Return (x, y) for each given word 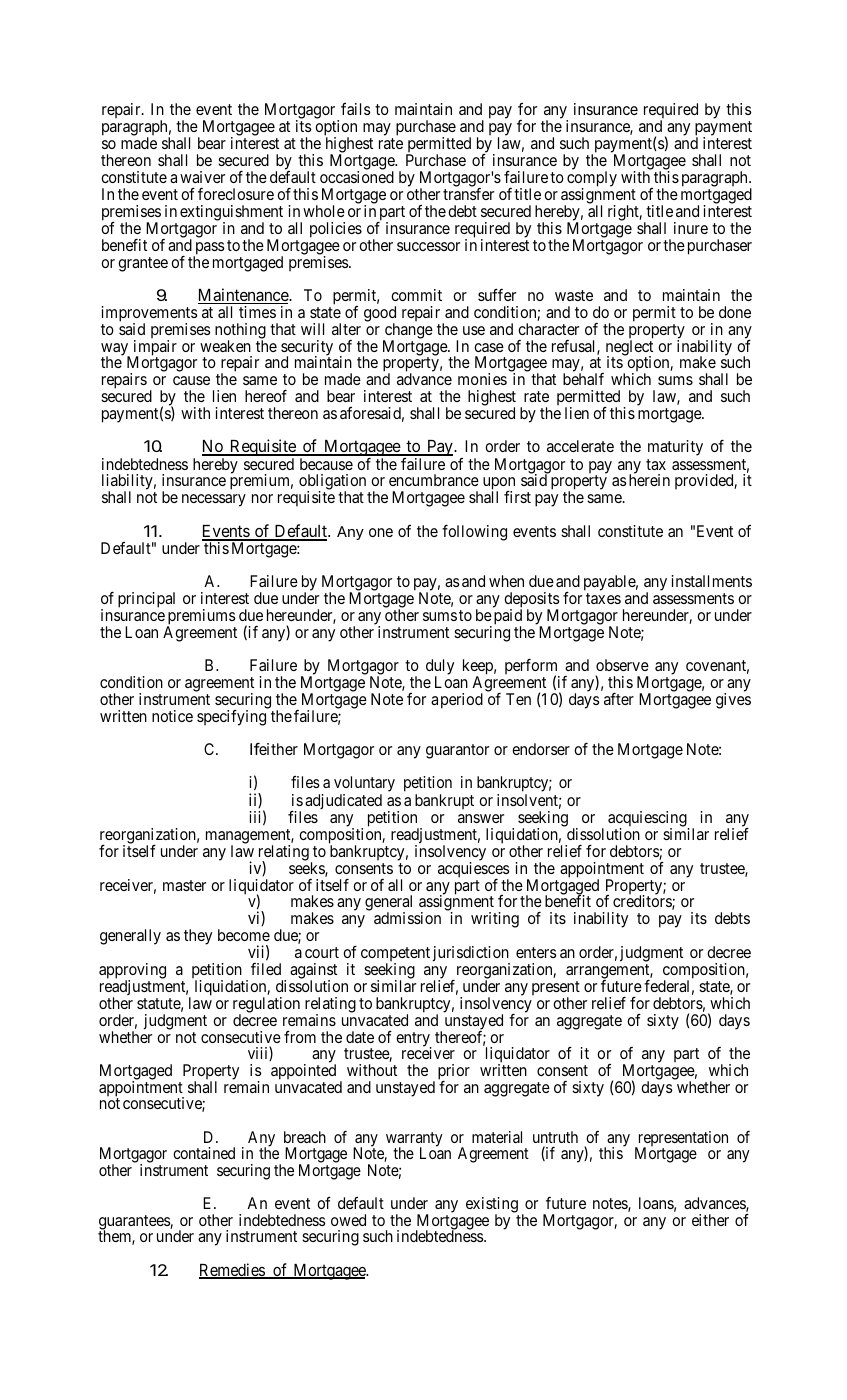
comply (592, 180)
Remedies (232, 1271)
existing (492, 1206)
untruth (555, 1137)
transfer (468, 194)
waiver (202, 177)
